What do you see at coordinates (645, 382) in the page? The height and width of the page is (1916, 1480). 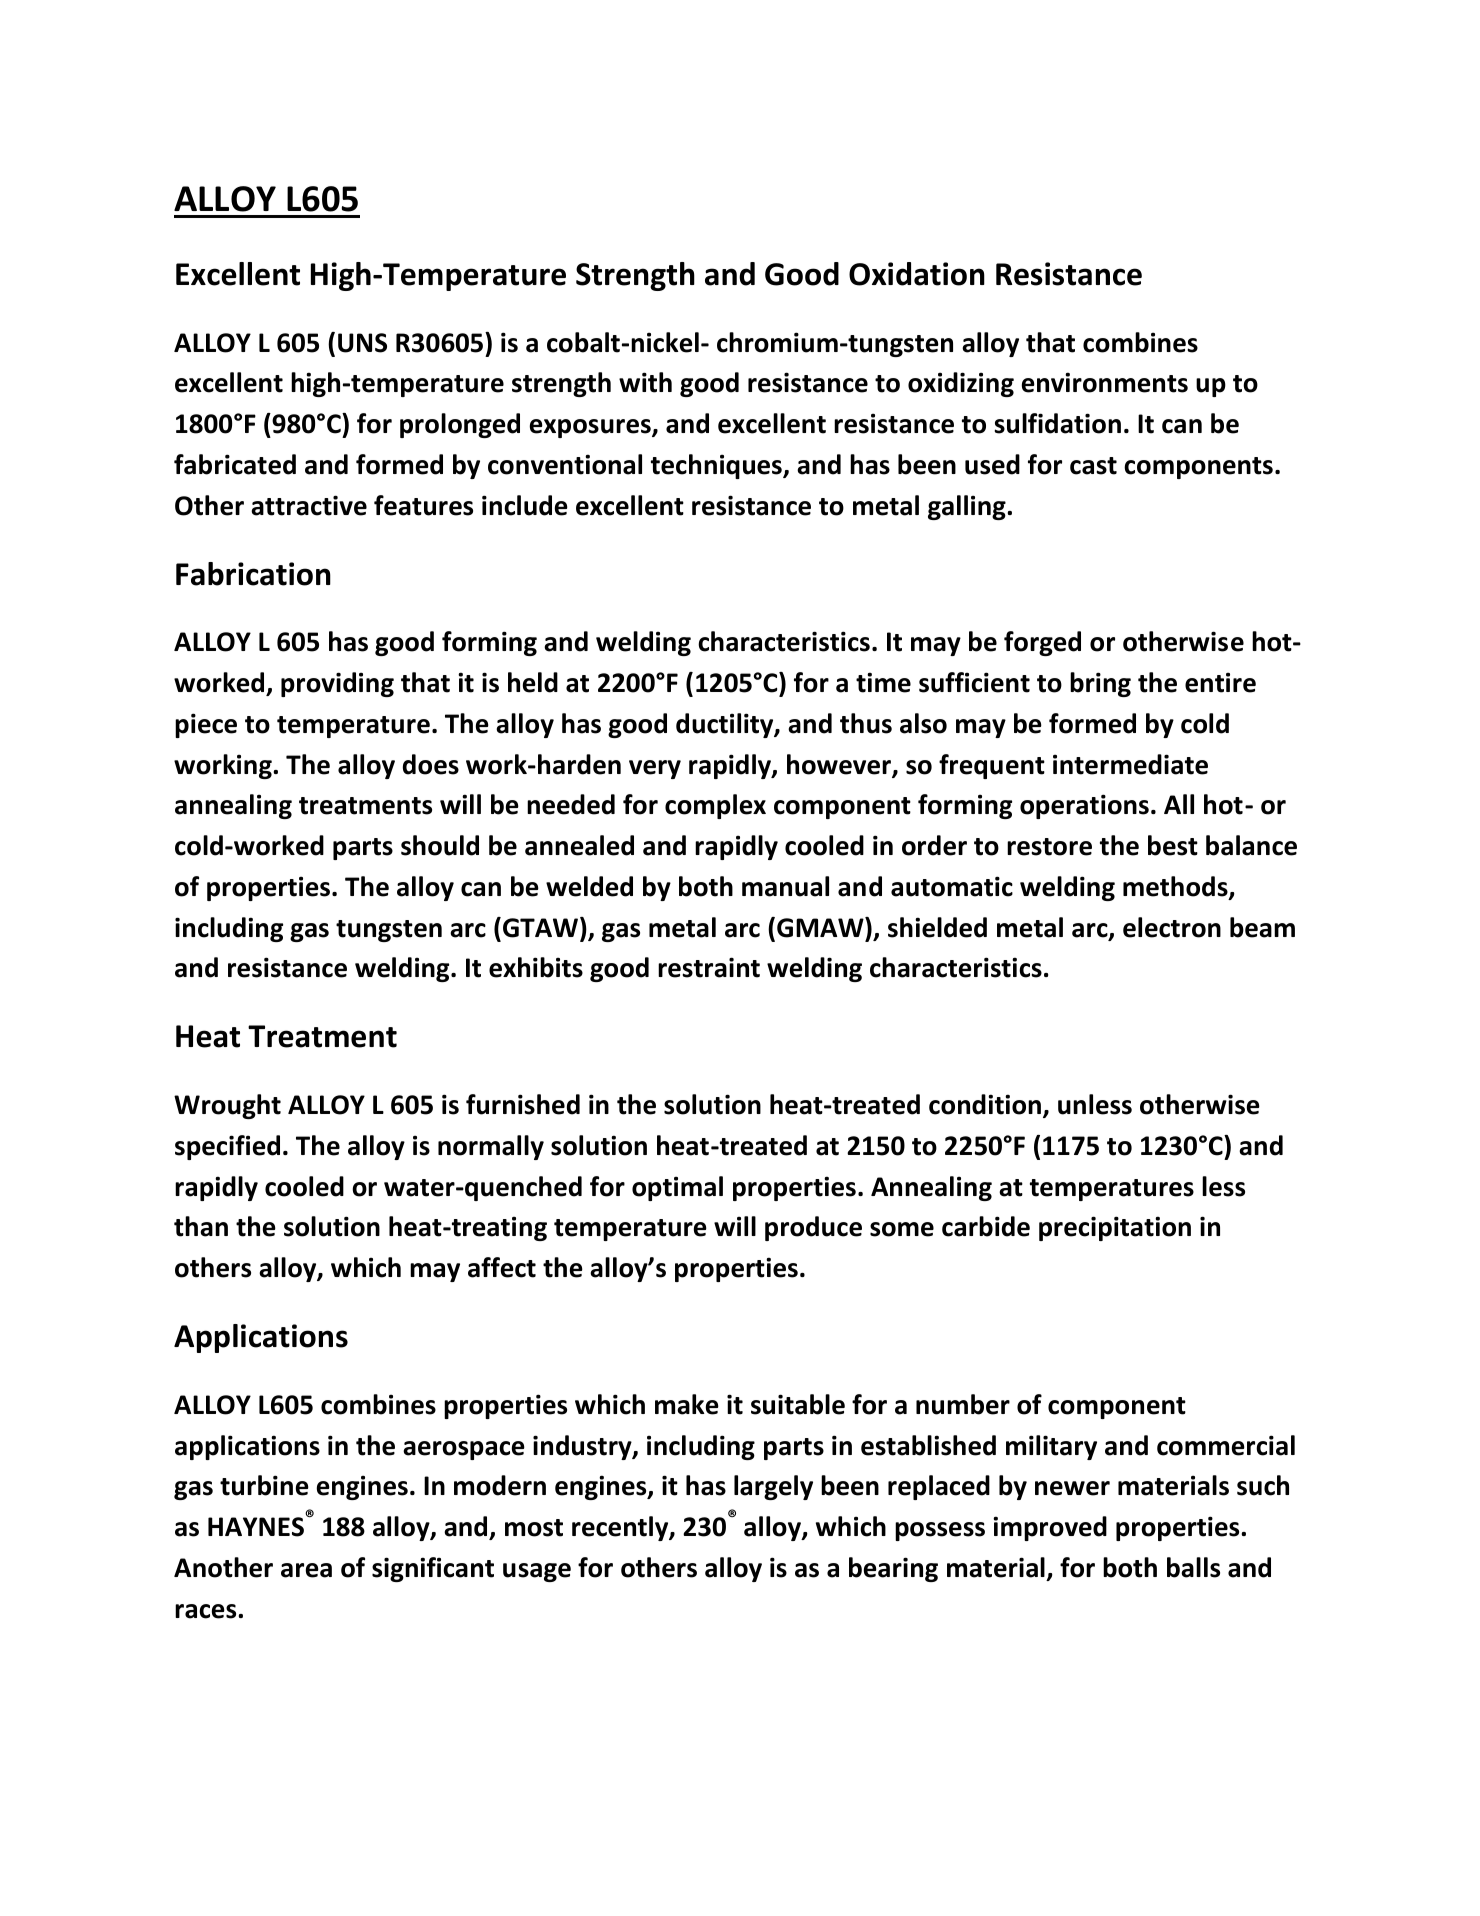 I see `with` at bounding box center [645, 382].
